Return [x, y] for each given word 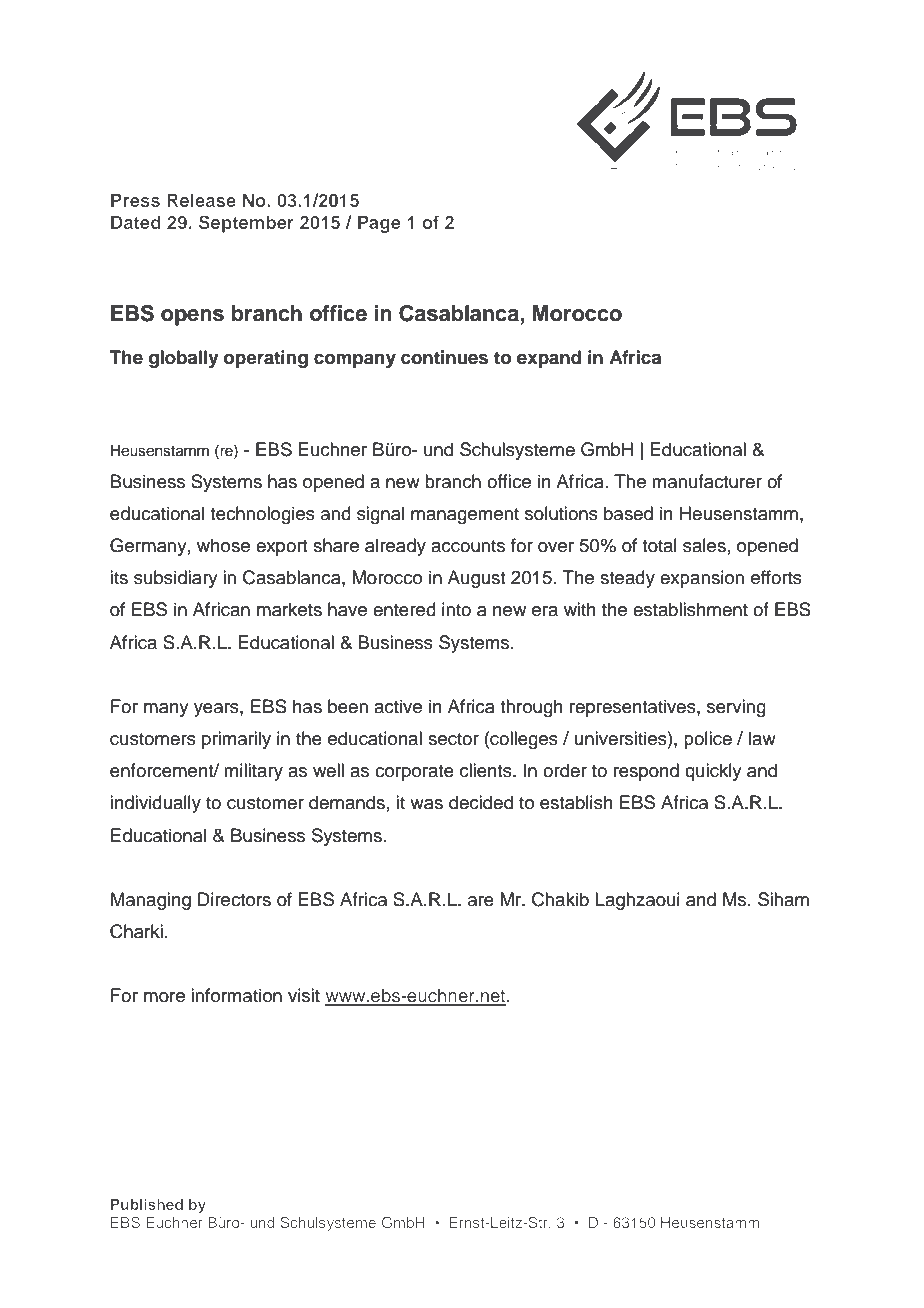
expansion [702, 579]
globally [184, 359]
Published [147, 1204]
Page [379, 224]
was [426, 804]
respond [646, 772]
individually [155, 804]
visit [304, 995]
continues [444, 357]
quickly [713, 772]
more [164, 997]
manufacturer [707, 481]
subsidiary [176, 579]
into [456, 609]
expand [549, 359]
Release [201, 200]
